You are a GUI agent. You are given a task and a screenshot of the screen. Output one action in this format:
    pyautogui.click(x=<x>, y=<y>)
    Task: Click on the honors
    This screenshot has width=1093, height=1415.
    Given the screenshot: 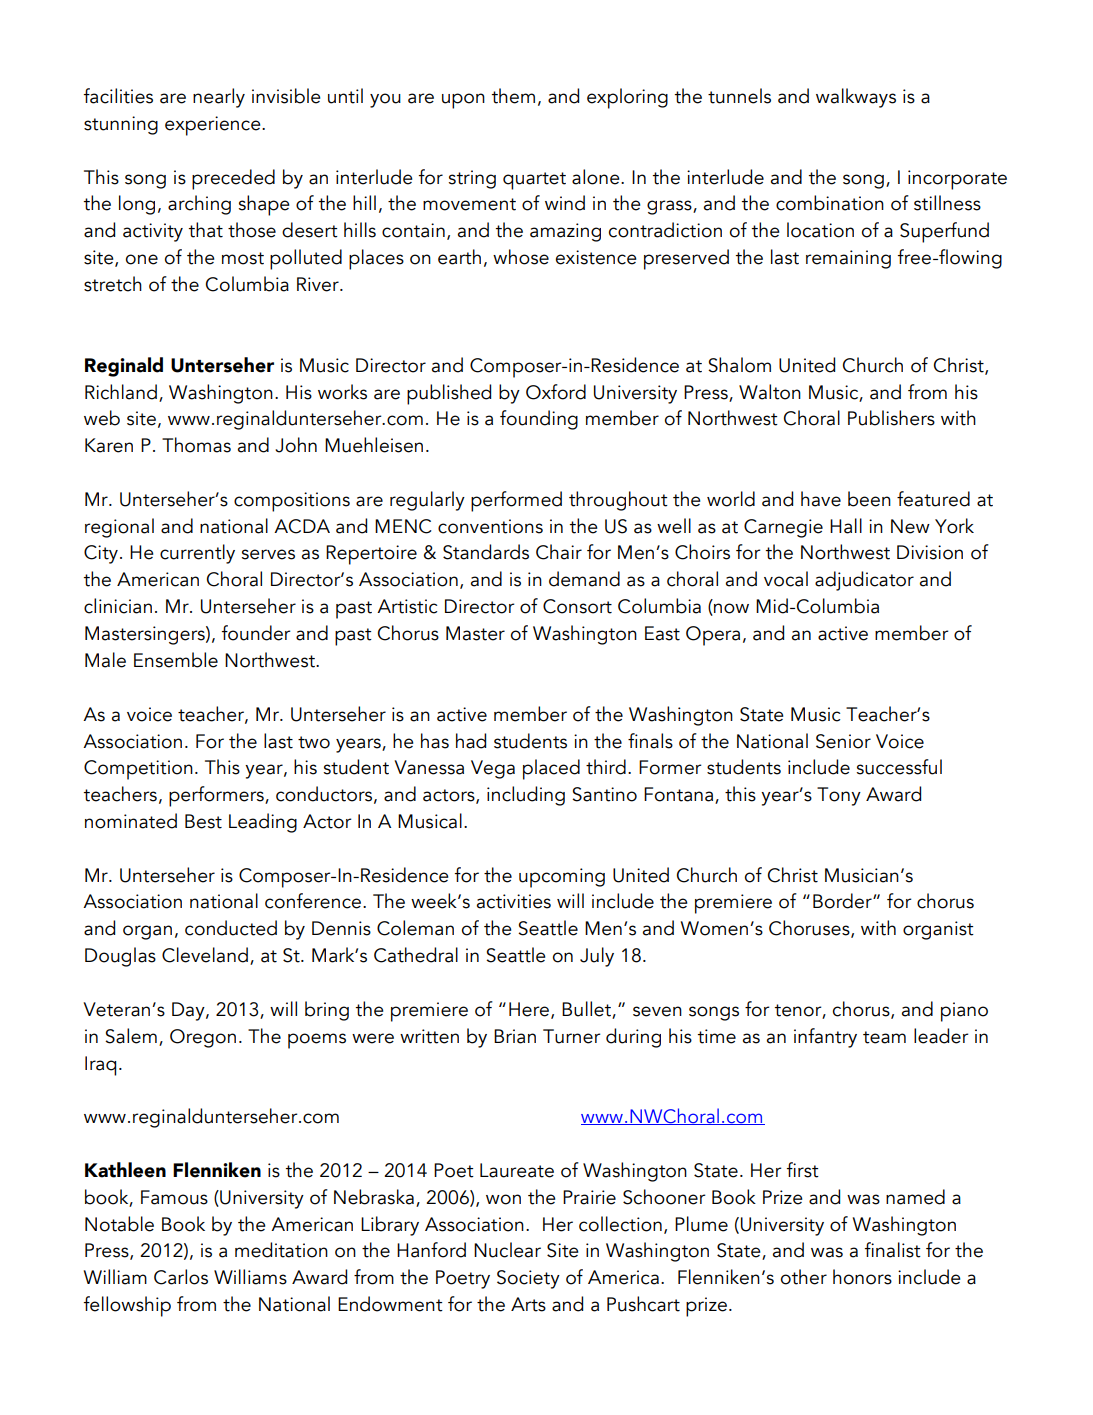 What is the action you would take?
    pyautogui.click(x=862, y=1277)
